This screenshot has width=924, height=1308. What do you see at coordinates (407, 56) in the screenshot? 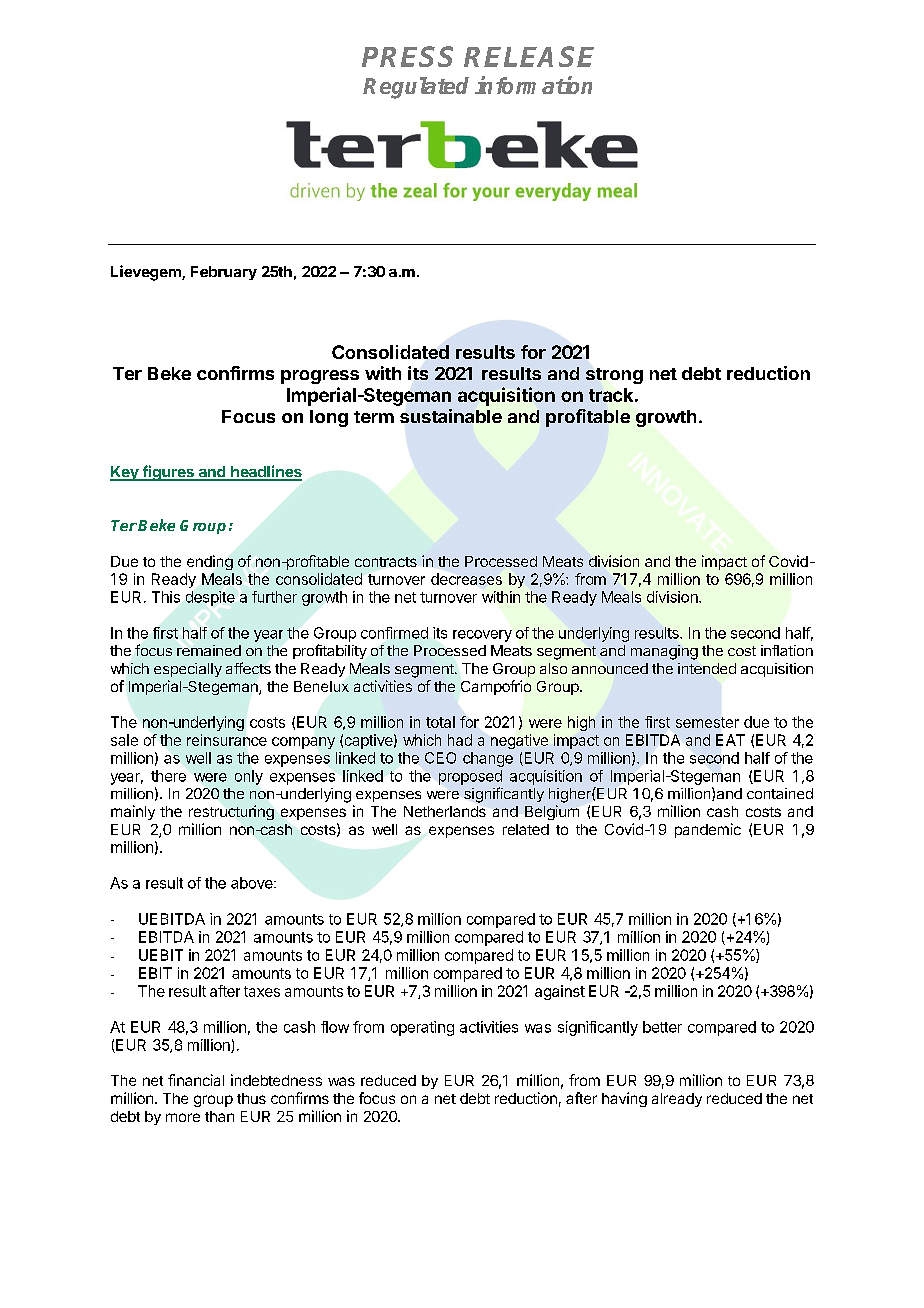
I see `PRESS` at bounding box center [407, 56].
